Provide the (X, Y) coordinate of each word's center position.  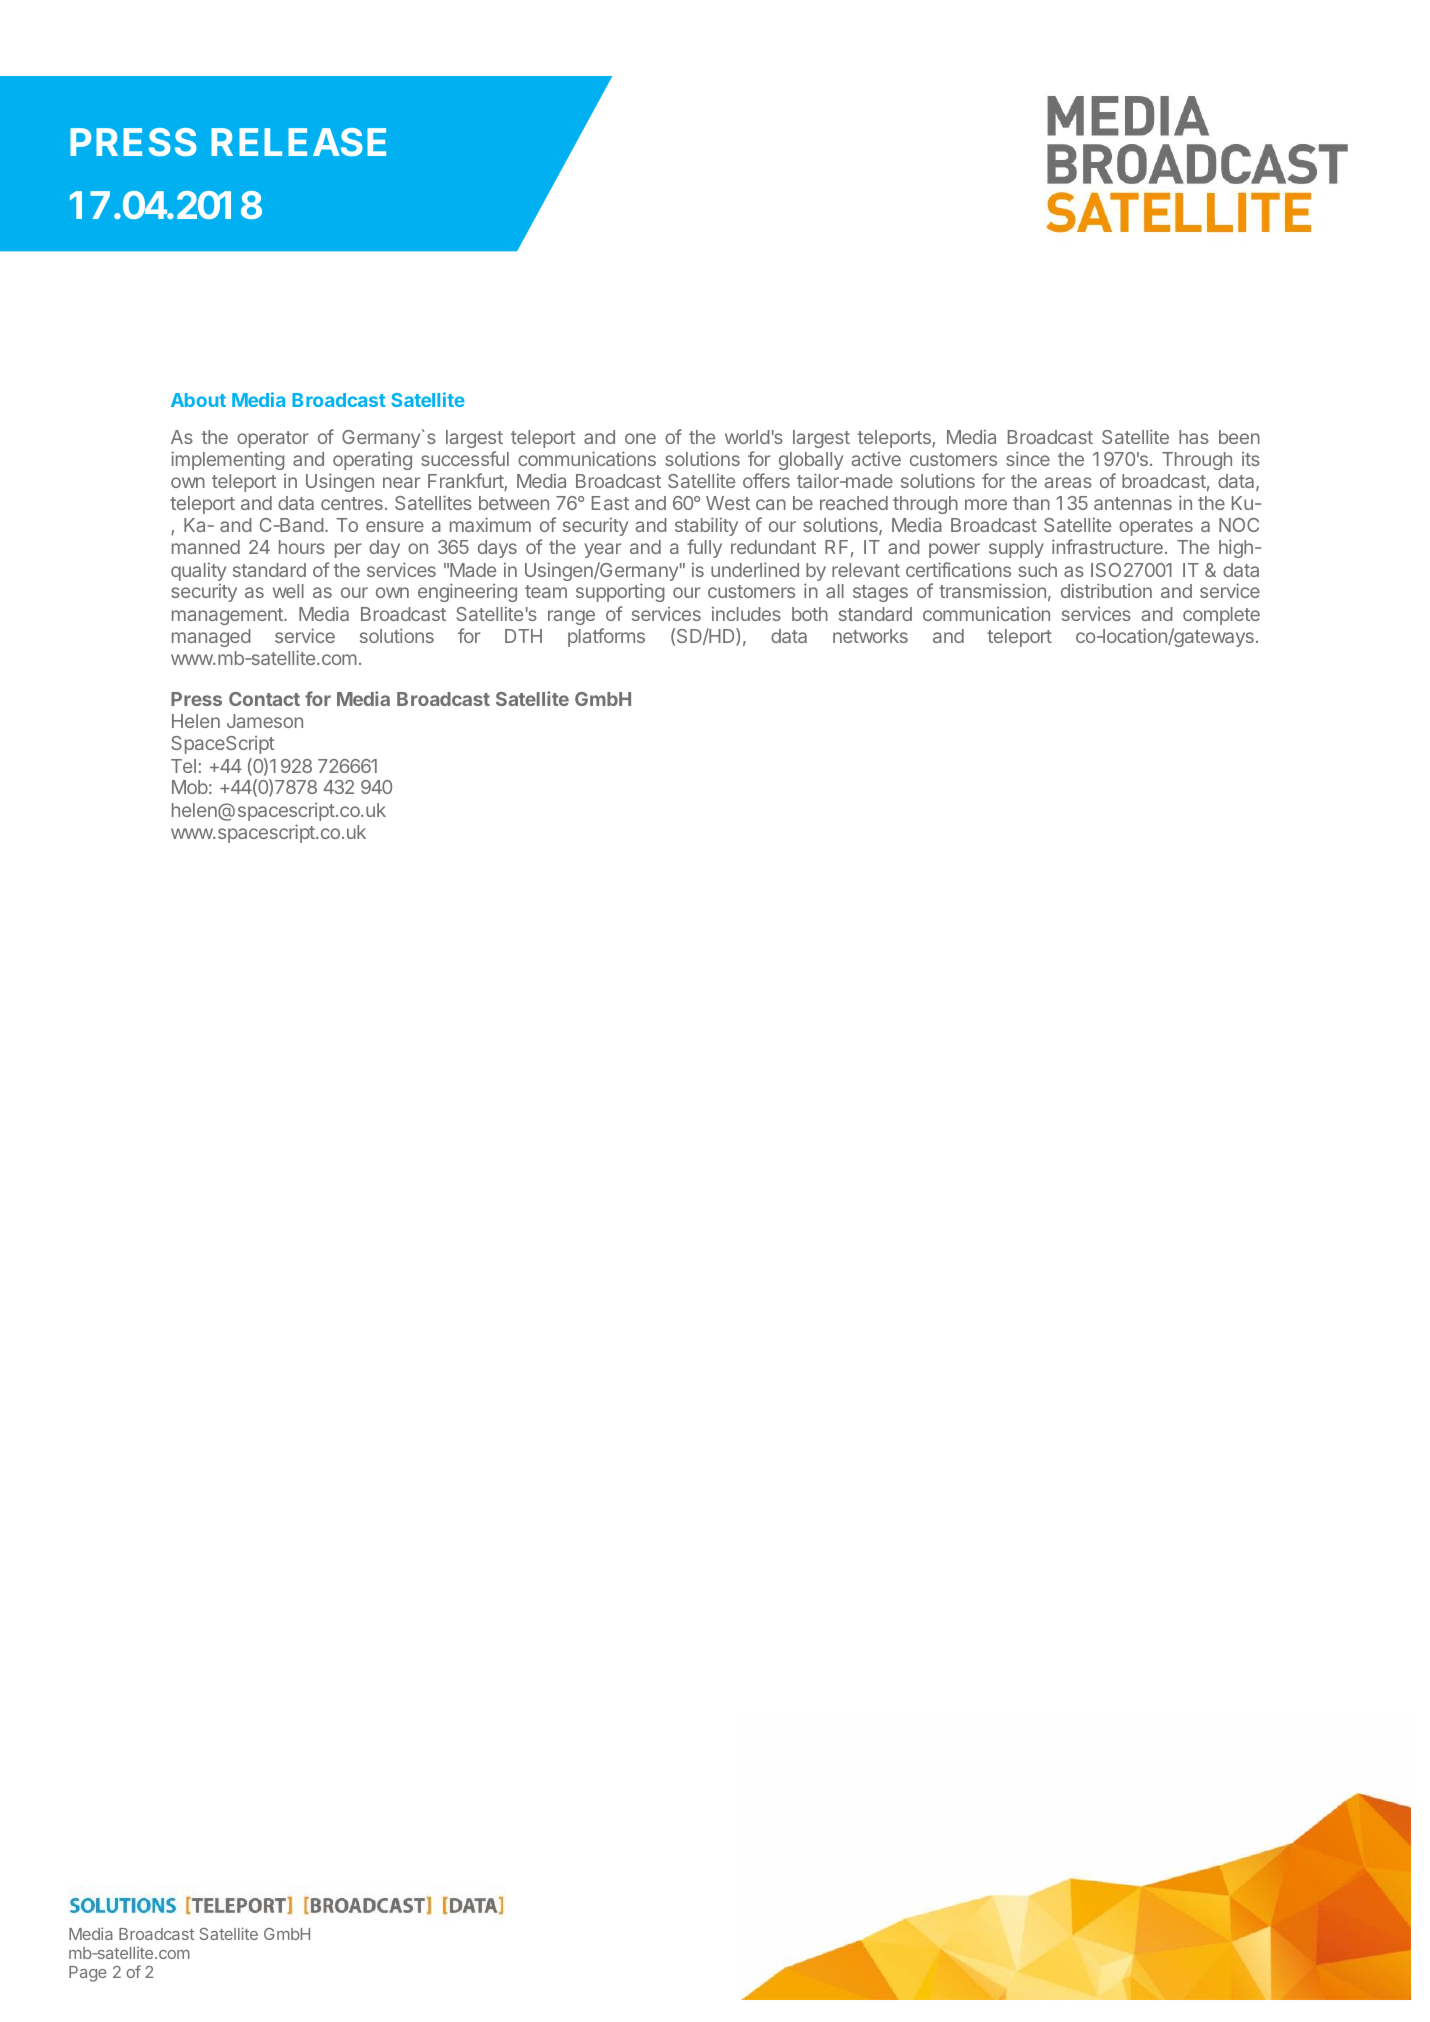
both (810, 614)
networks (870, 636)
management (228, 616)
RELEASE (298, 142)
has (1194, 437)
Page (88, 1974)
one (640, 438)
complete (1221, 616)
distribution (1106, 590)
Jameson (265, 721)
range (571, 617)
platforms (606, 637)
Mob (190, 787)
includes (746, 613)
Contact (264, 699)
